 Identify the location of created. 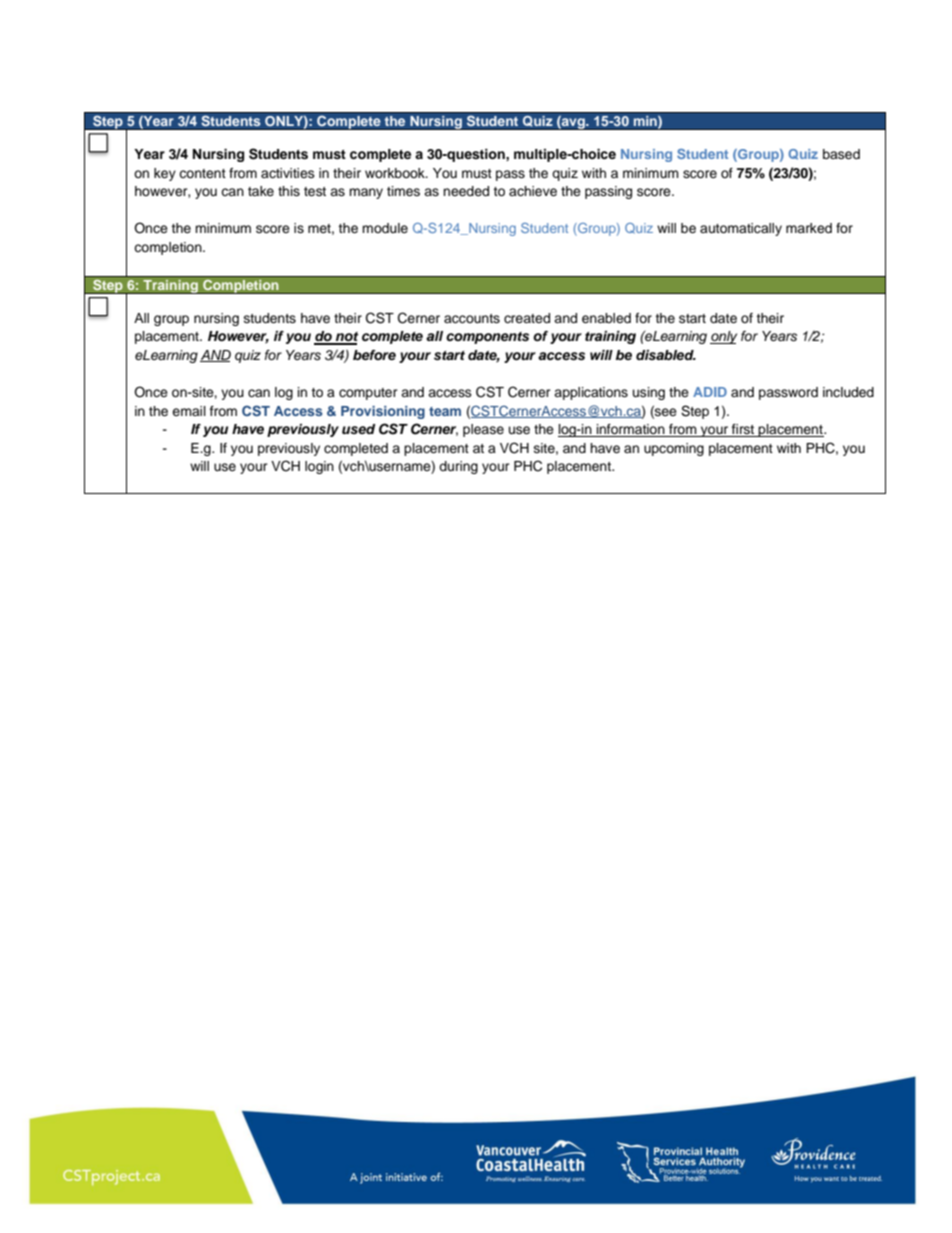
(527, 318).
